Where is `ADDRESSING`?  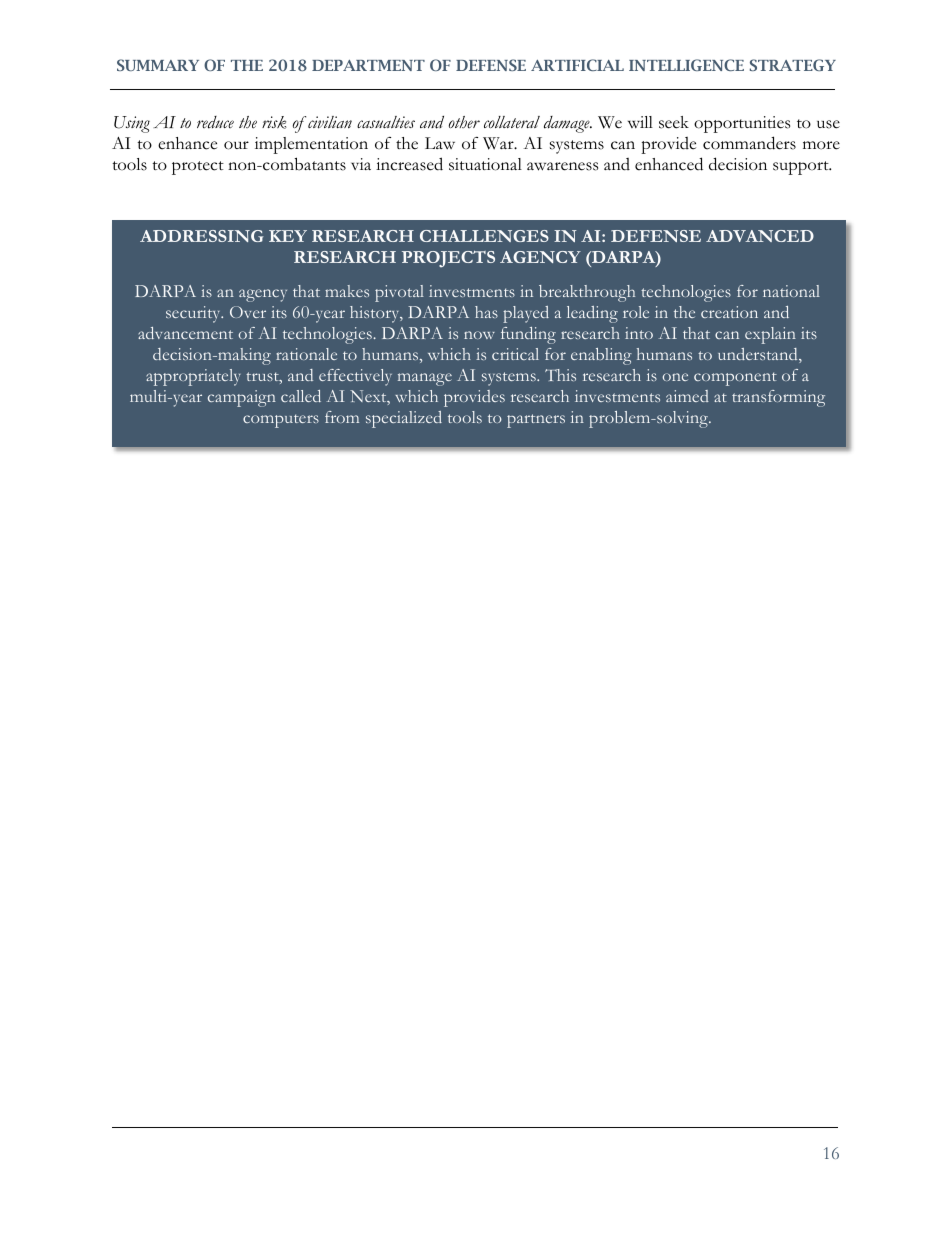 ADDRESSING is located at coordinates (202, 236).
